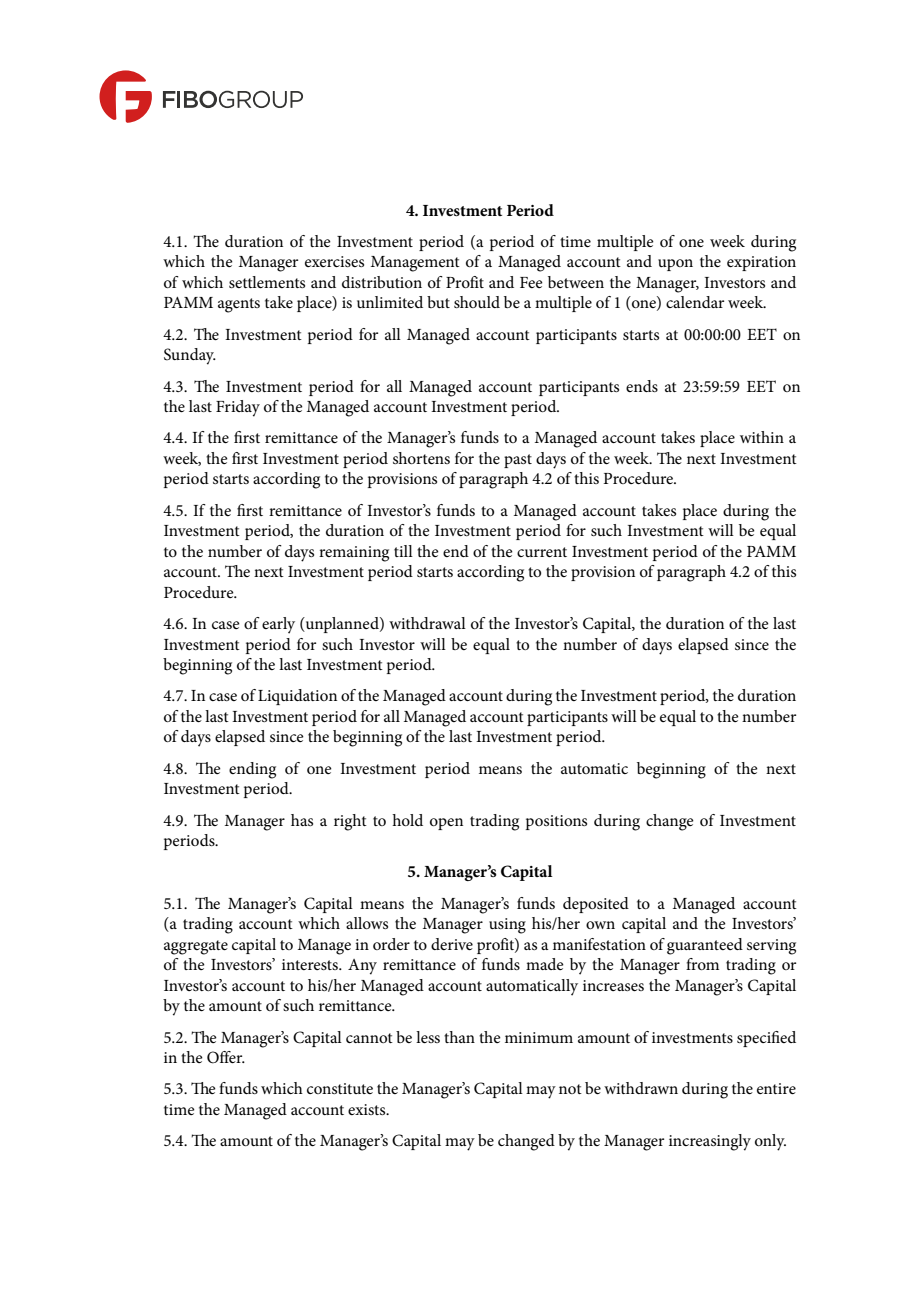  Describe the element at coordinates (556, 822) in the screenshot. I see `positions` at that location.
